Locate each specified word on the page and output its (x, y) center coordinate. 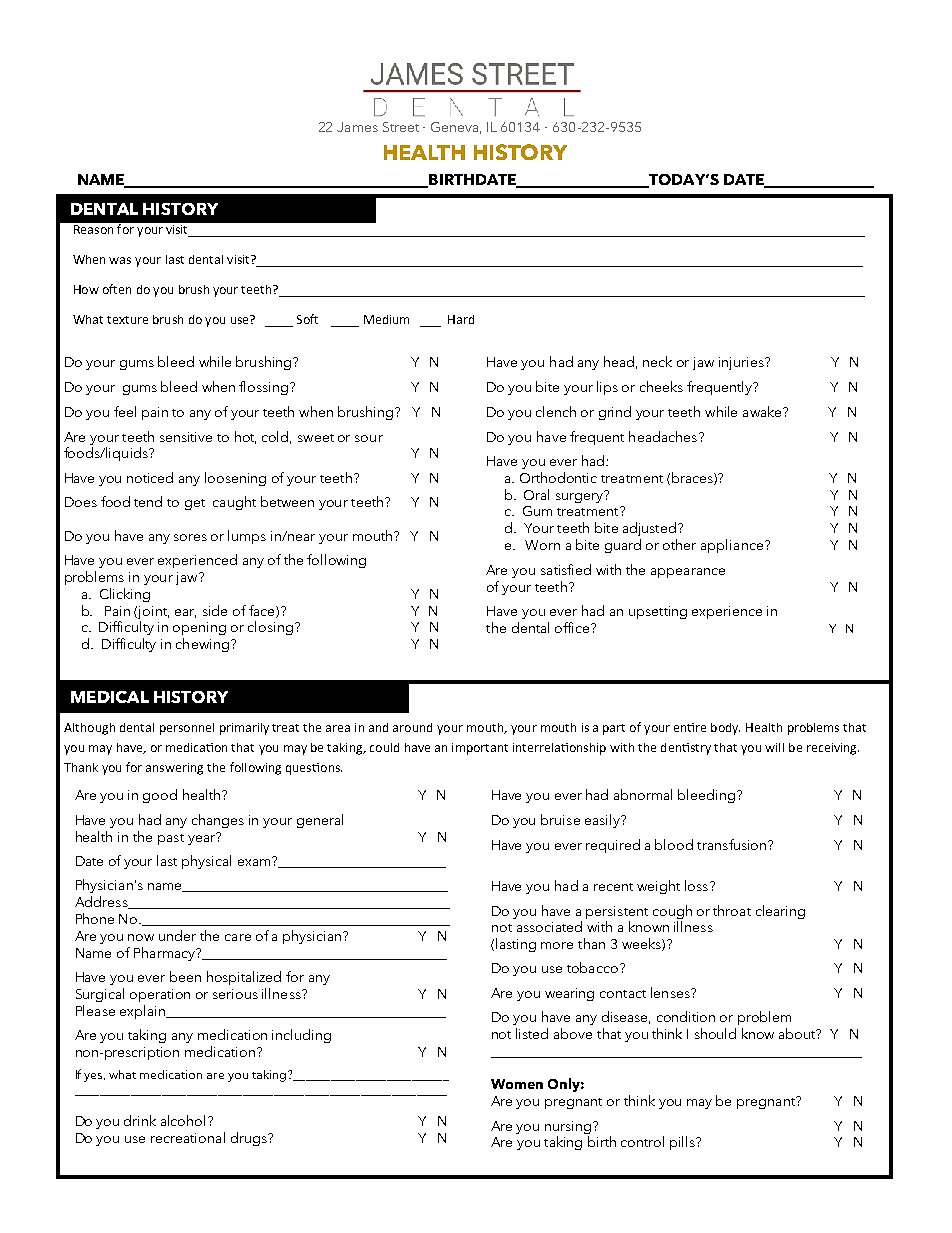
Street (401, 127)
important (480, 749)
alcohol (183, 1120)
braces (693, 478)
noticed (150, 477)
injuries (743, 363)
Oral (536, 494)
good (160, 796)
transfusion (733, 844)
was (120, 260)
